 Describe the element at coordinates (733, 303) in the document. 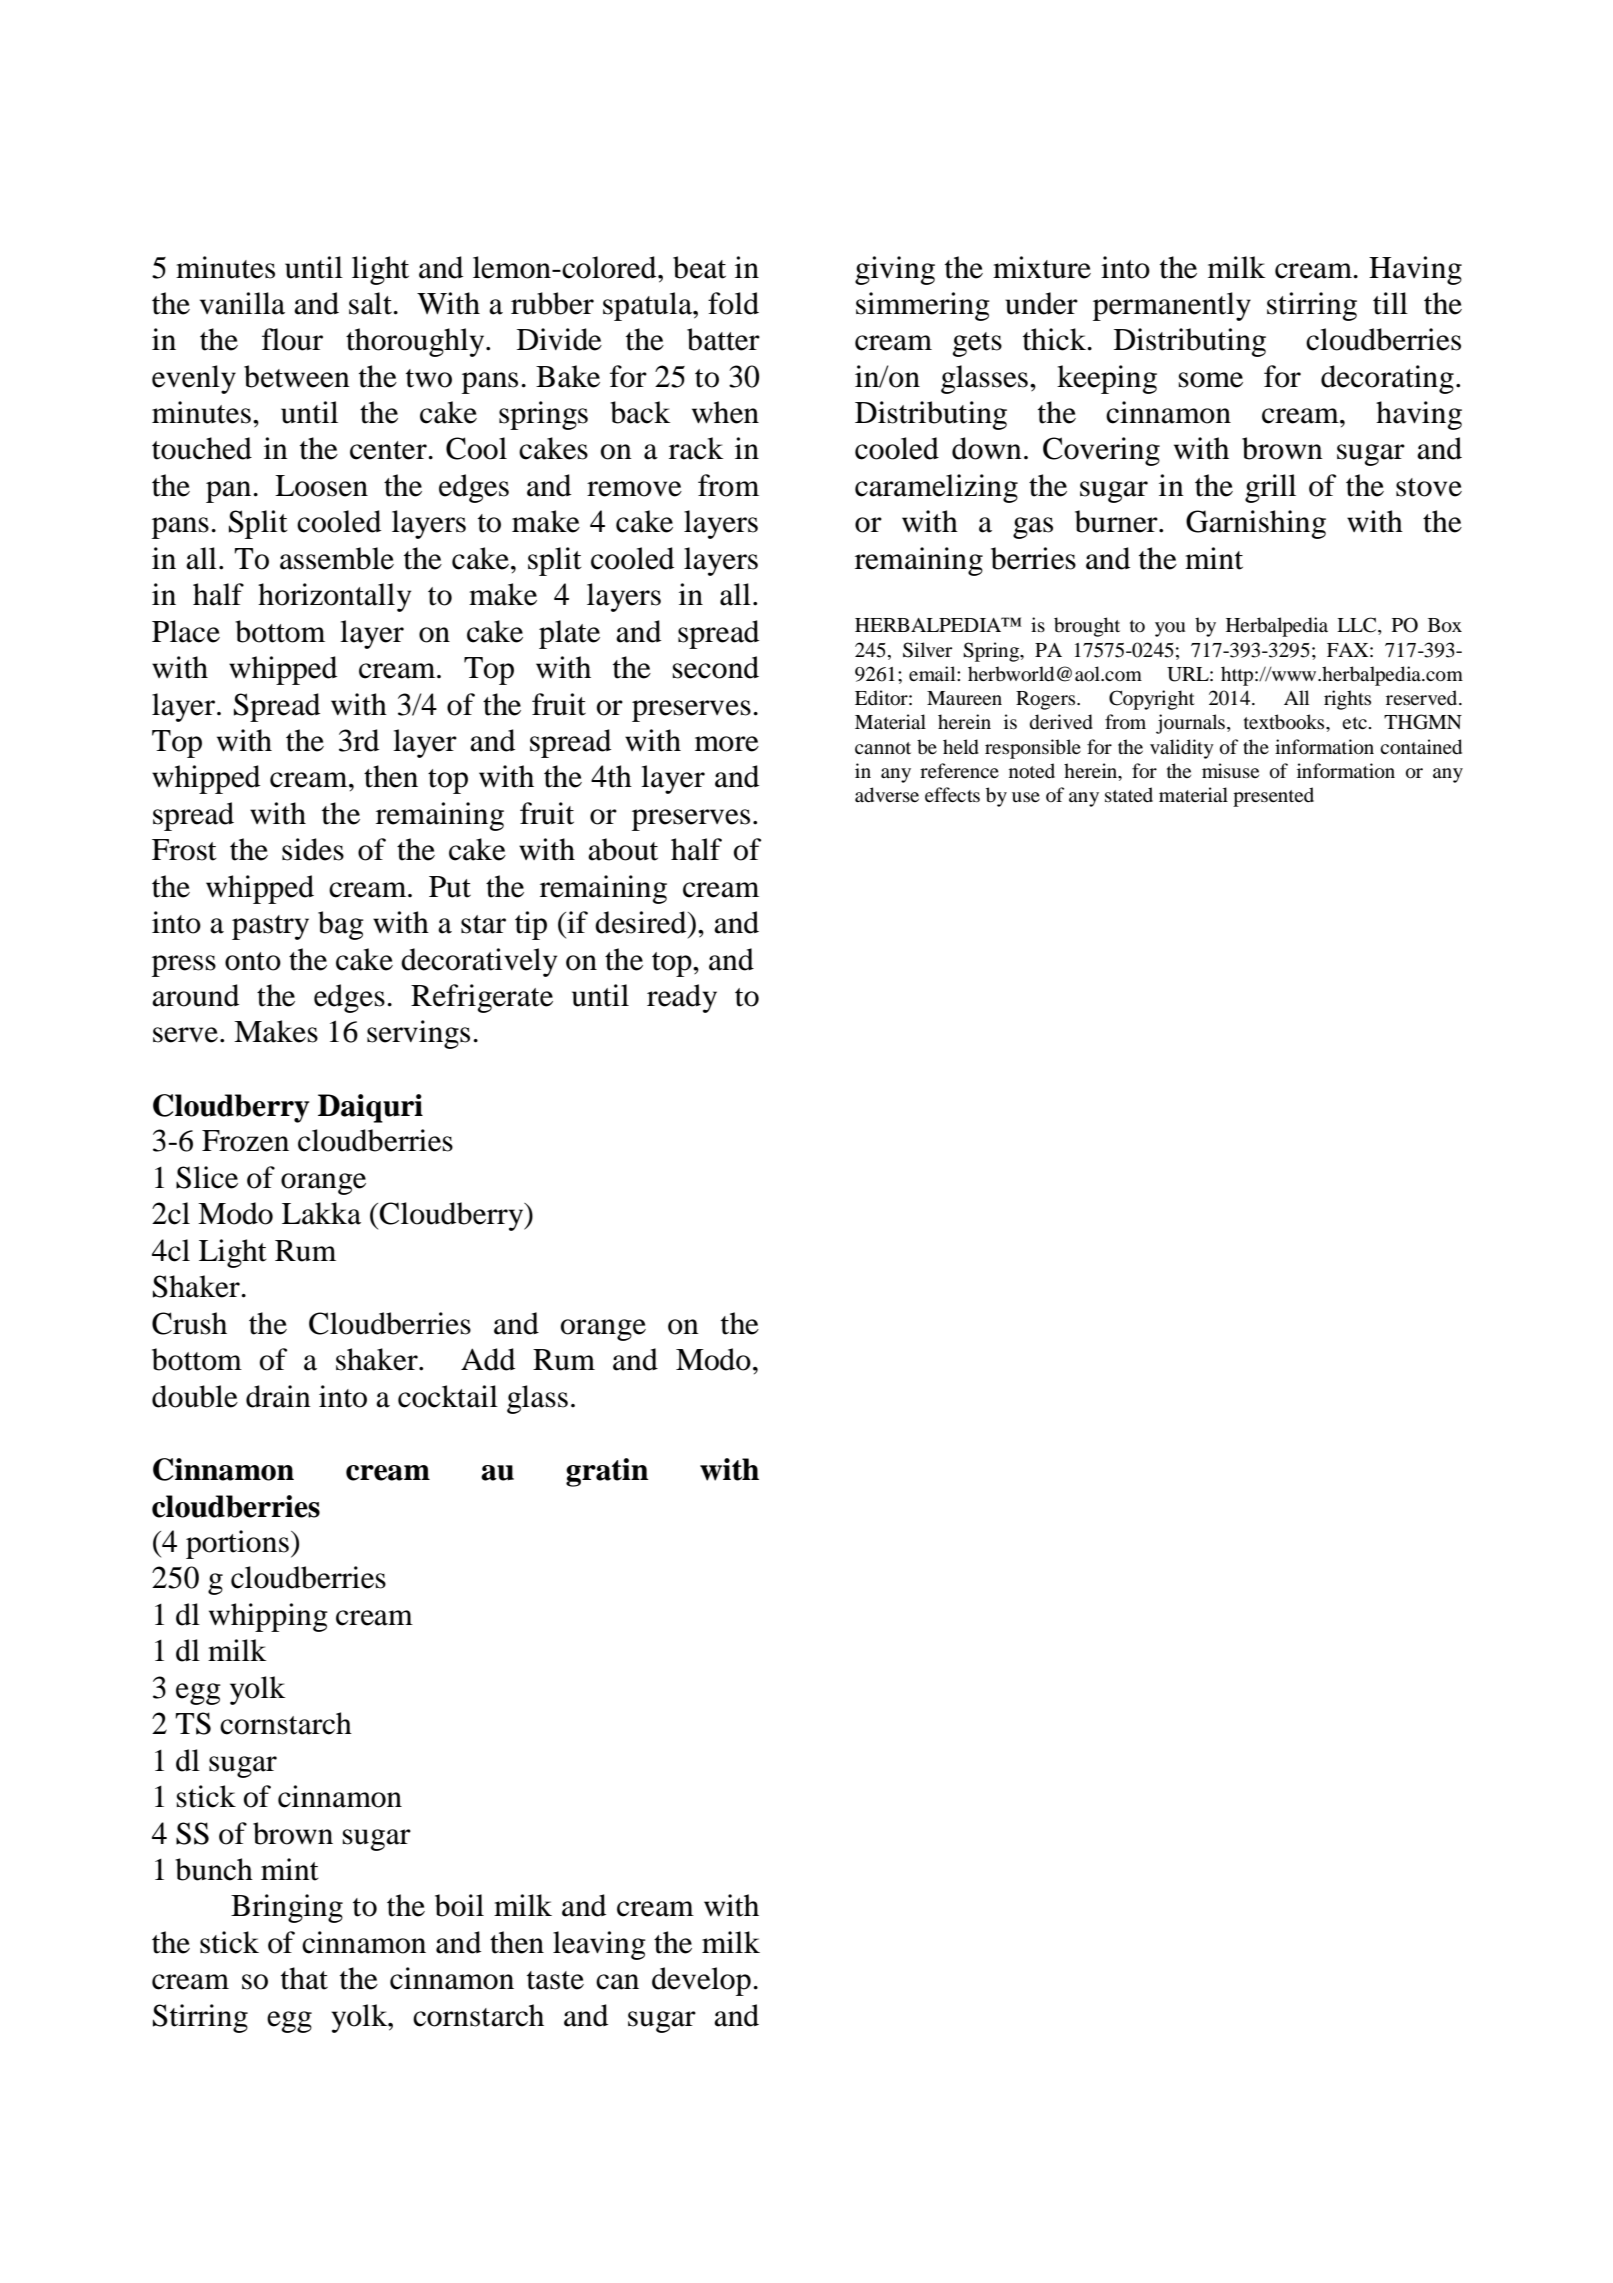

I see `fold` at that location.
